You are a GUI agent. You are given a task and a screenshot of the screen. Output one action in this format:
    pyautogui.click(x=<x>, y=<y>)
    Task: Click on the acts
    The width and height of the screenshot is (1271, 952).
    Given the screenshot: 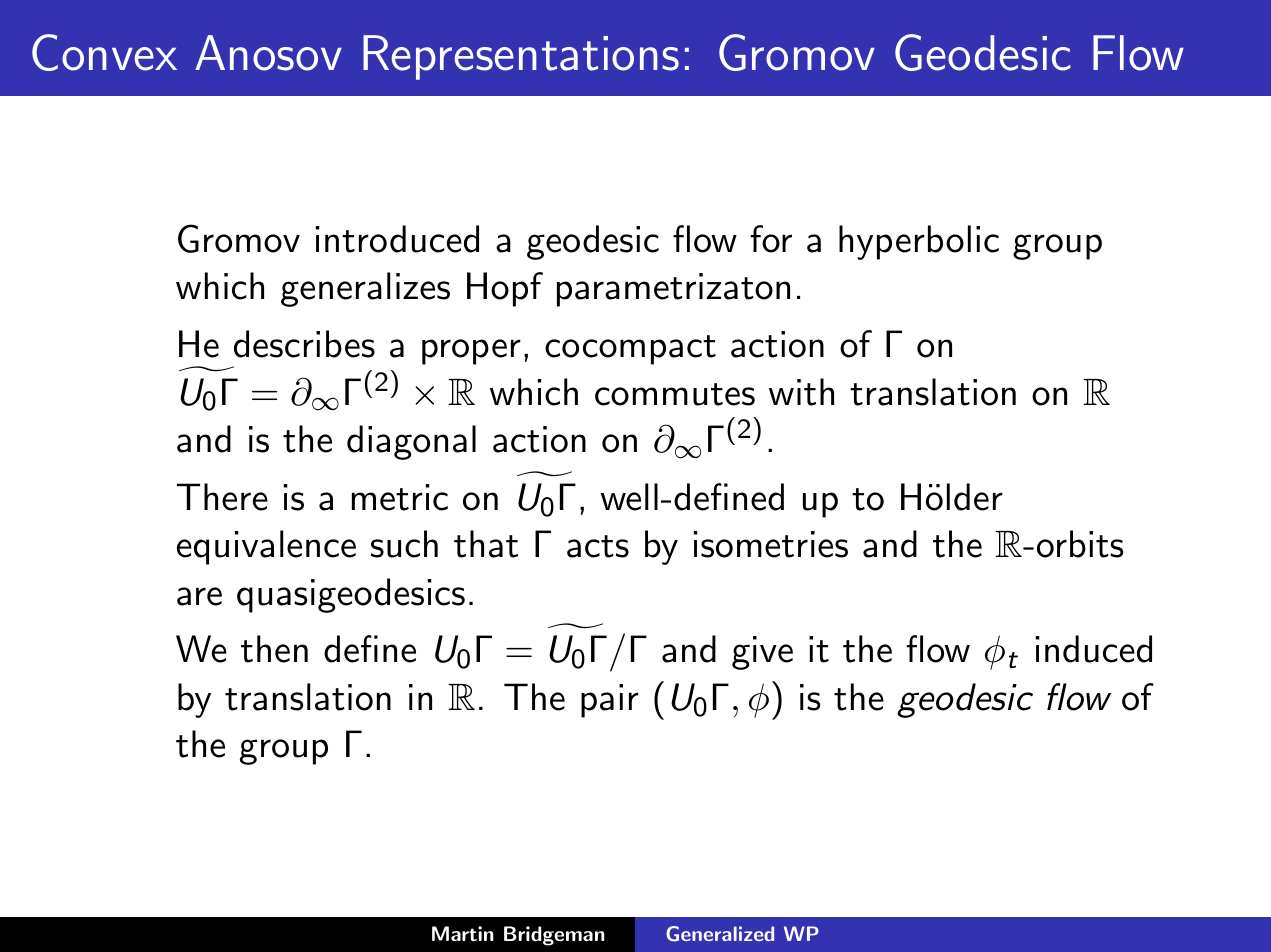 What is the action you would take?
    pyautogui.click(x=598, y=546)
